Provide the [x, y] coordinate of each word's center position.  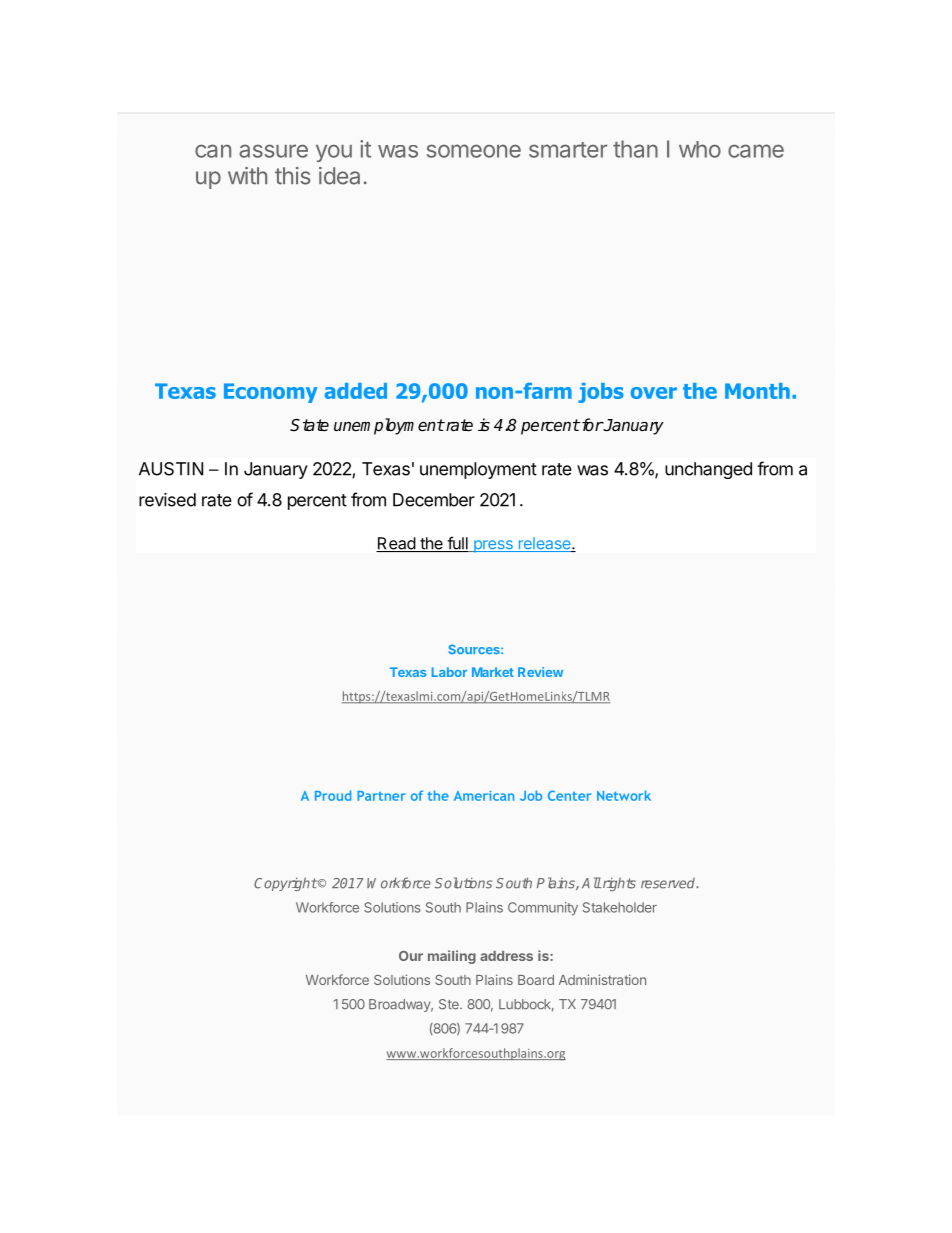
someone [474, 151]
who [700, 149]
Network [624, 795]
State [309, 425]
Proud [333, 795]
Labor [449, 672]
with [247, 176]
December [434, 500]
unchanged [708, 470]
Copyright [285, 884]
